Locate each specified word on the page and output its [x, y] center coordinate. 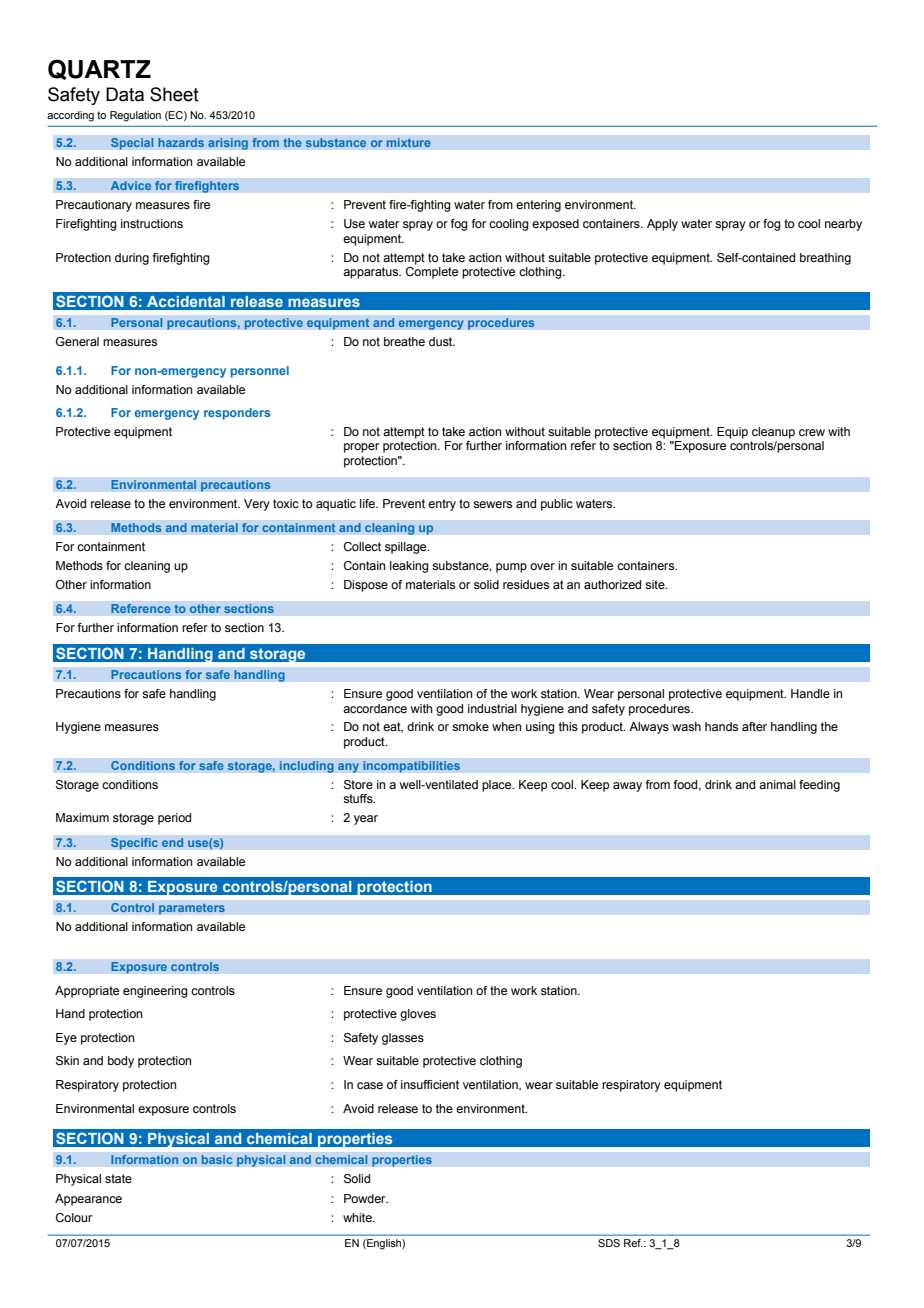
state [118, 1178]
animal [777, 784]
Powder [366, 1198]
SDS [609, 1243]
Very [257, 505]
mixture [408, 143]
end [172, 843]
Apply [662, 225]
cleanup [773, 433]
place [498, 786]
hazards [181, 143]
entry [442, 505]
